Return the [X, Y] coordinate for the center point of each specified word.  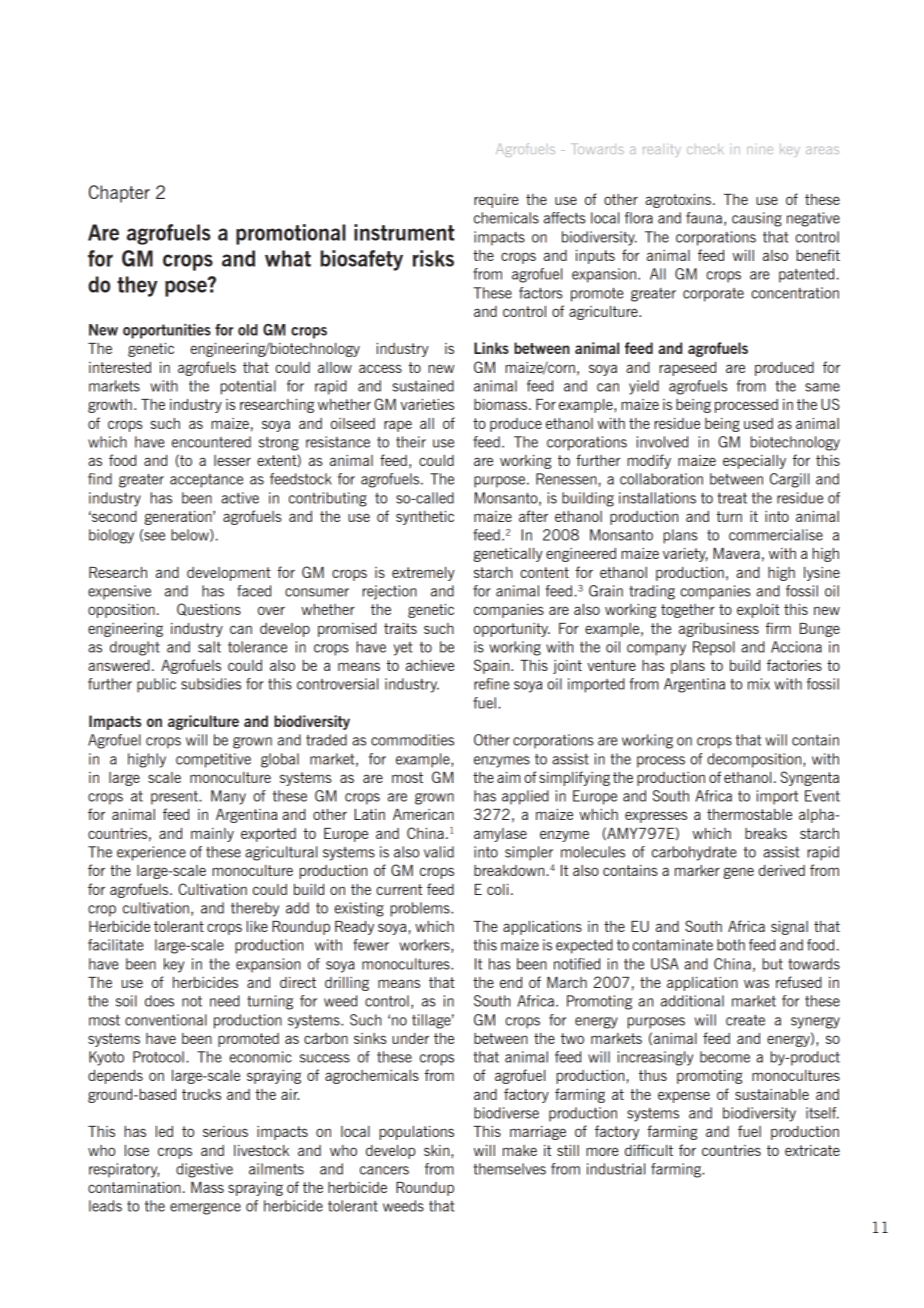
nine [760, 150]
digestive [204, 1170]
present [175, 798]
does [159, 1001]
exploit [758, 611]
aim [508, 777]
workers [425, 946]
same [822, 387]
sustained [423, 386]
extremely [423, 574]
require [496, 201]
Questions [209, 609]
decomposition [755, 760]
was [756, 983]
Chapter [119, 194]
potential [248, 387]
